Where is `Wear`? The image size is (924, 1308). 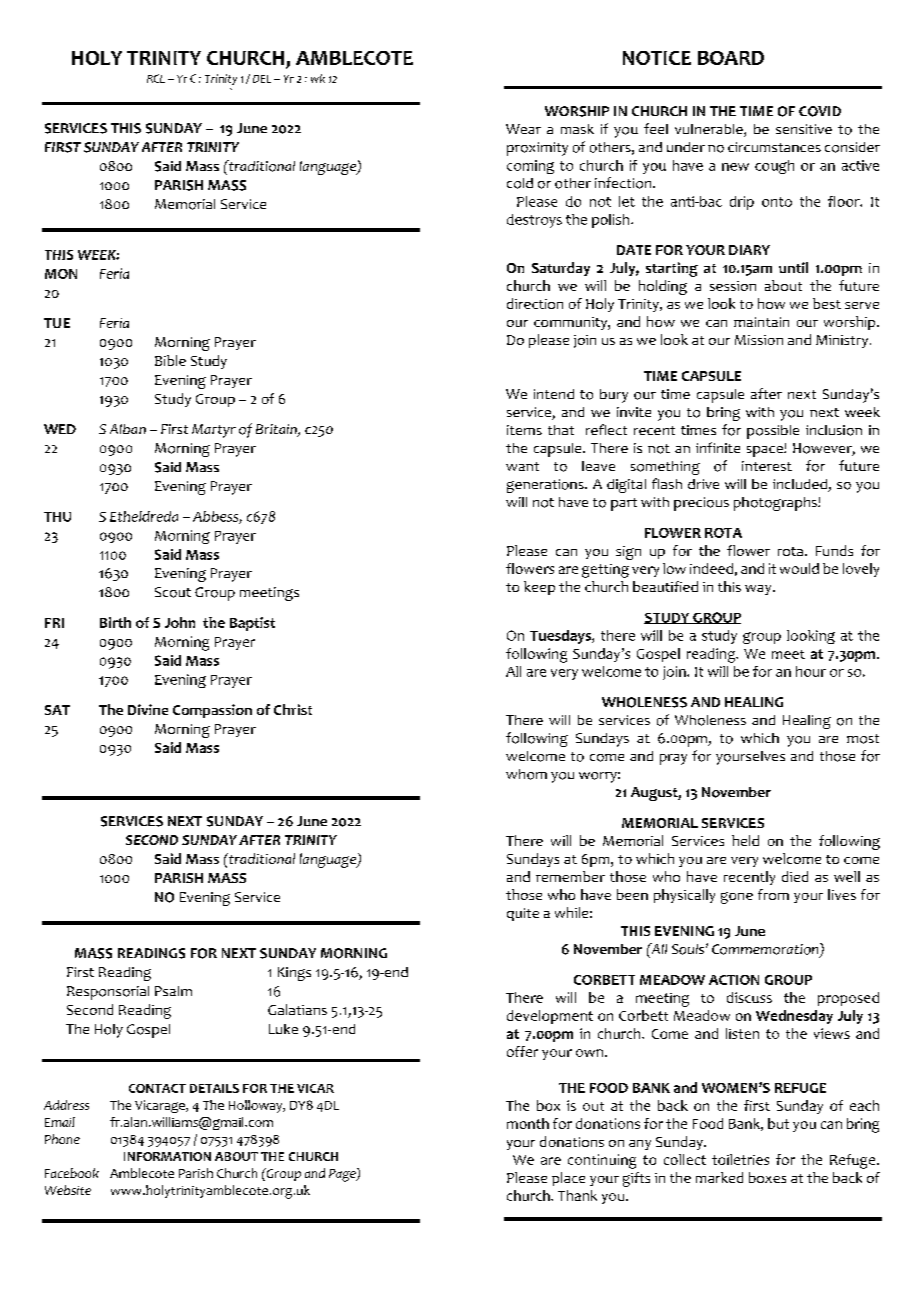 Wear is located at coordinates (523, 129).
